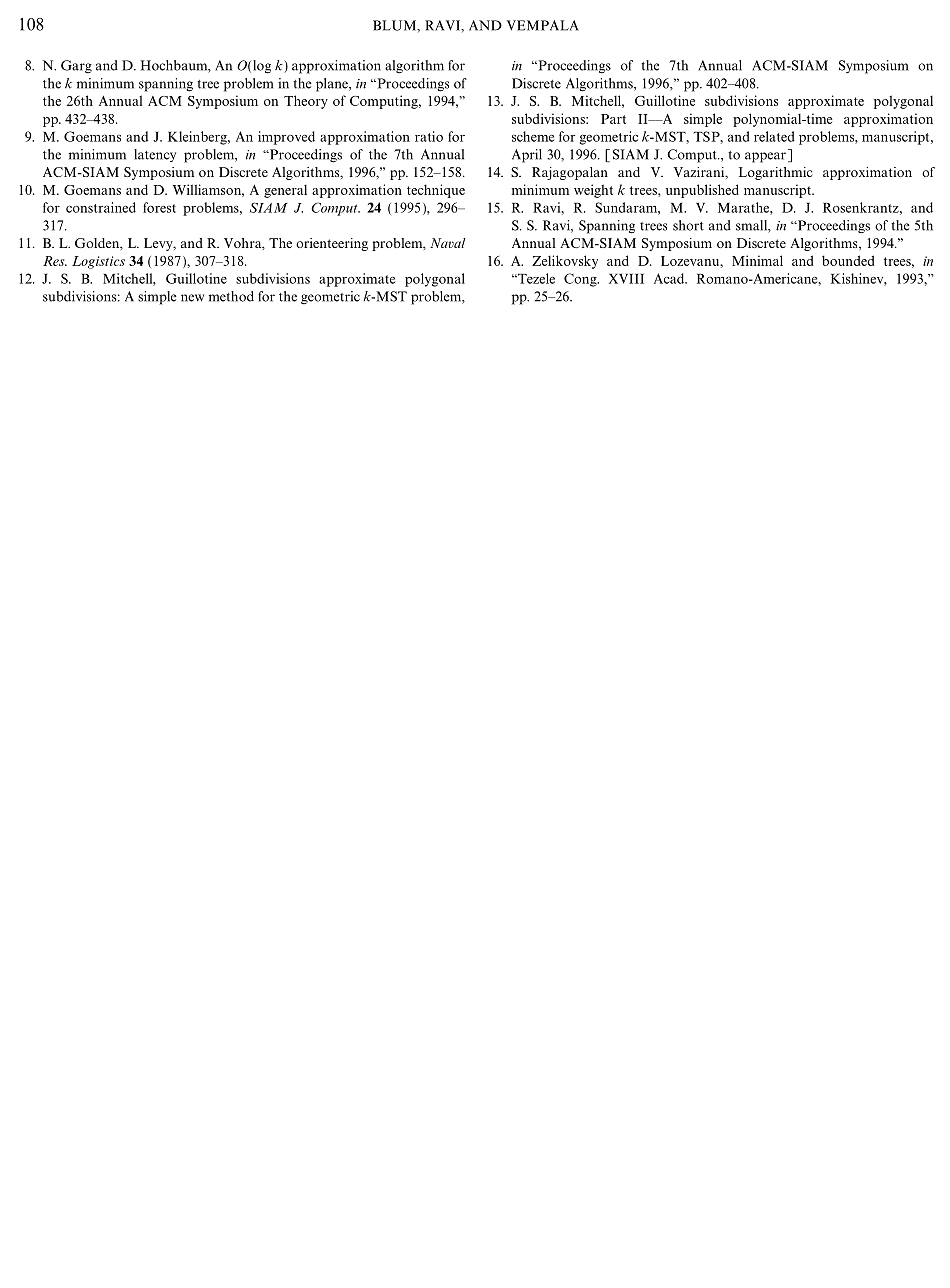  What do you see at coordinates (306, 102) in the page?
I see `Theory` at bounding box center [306, 102].
